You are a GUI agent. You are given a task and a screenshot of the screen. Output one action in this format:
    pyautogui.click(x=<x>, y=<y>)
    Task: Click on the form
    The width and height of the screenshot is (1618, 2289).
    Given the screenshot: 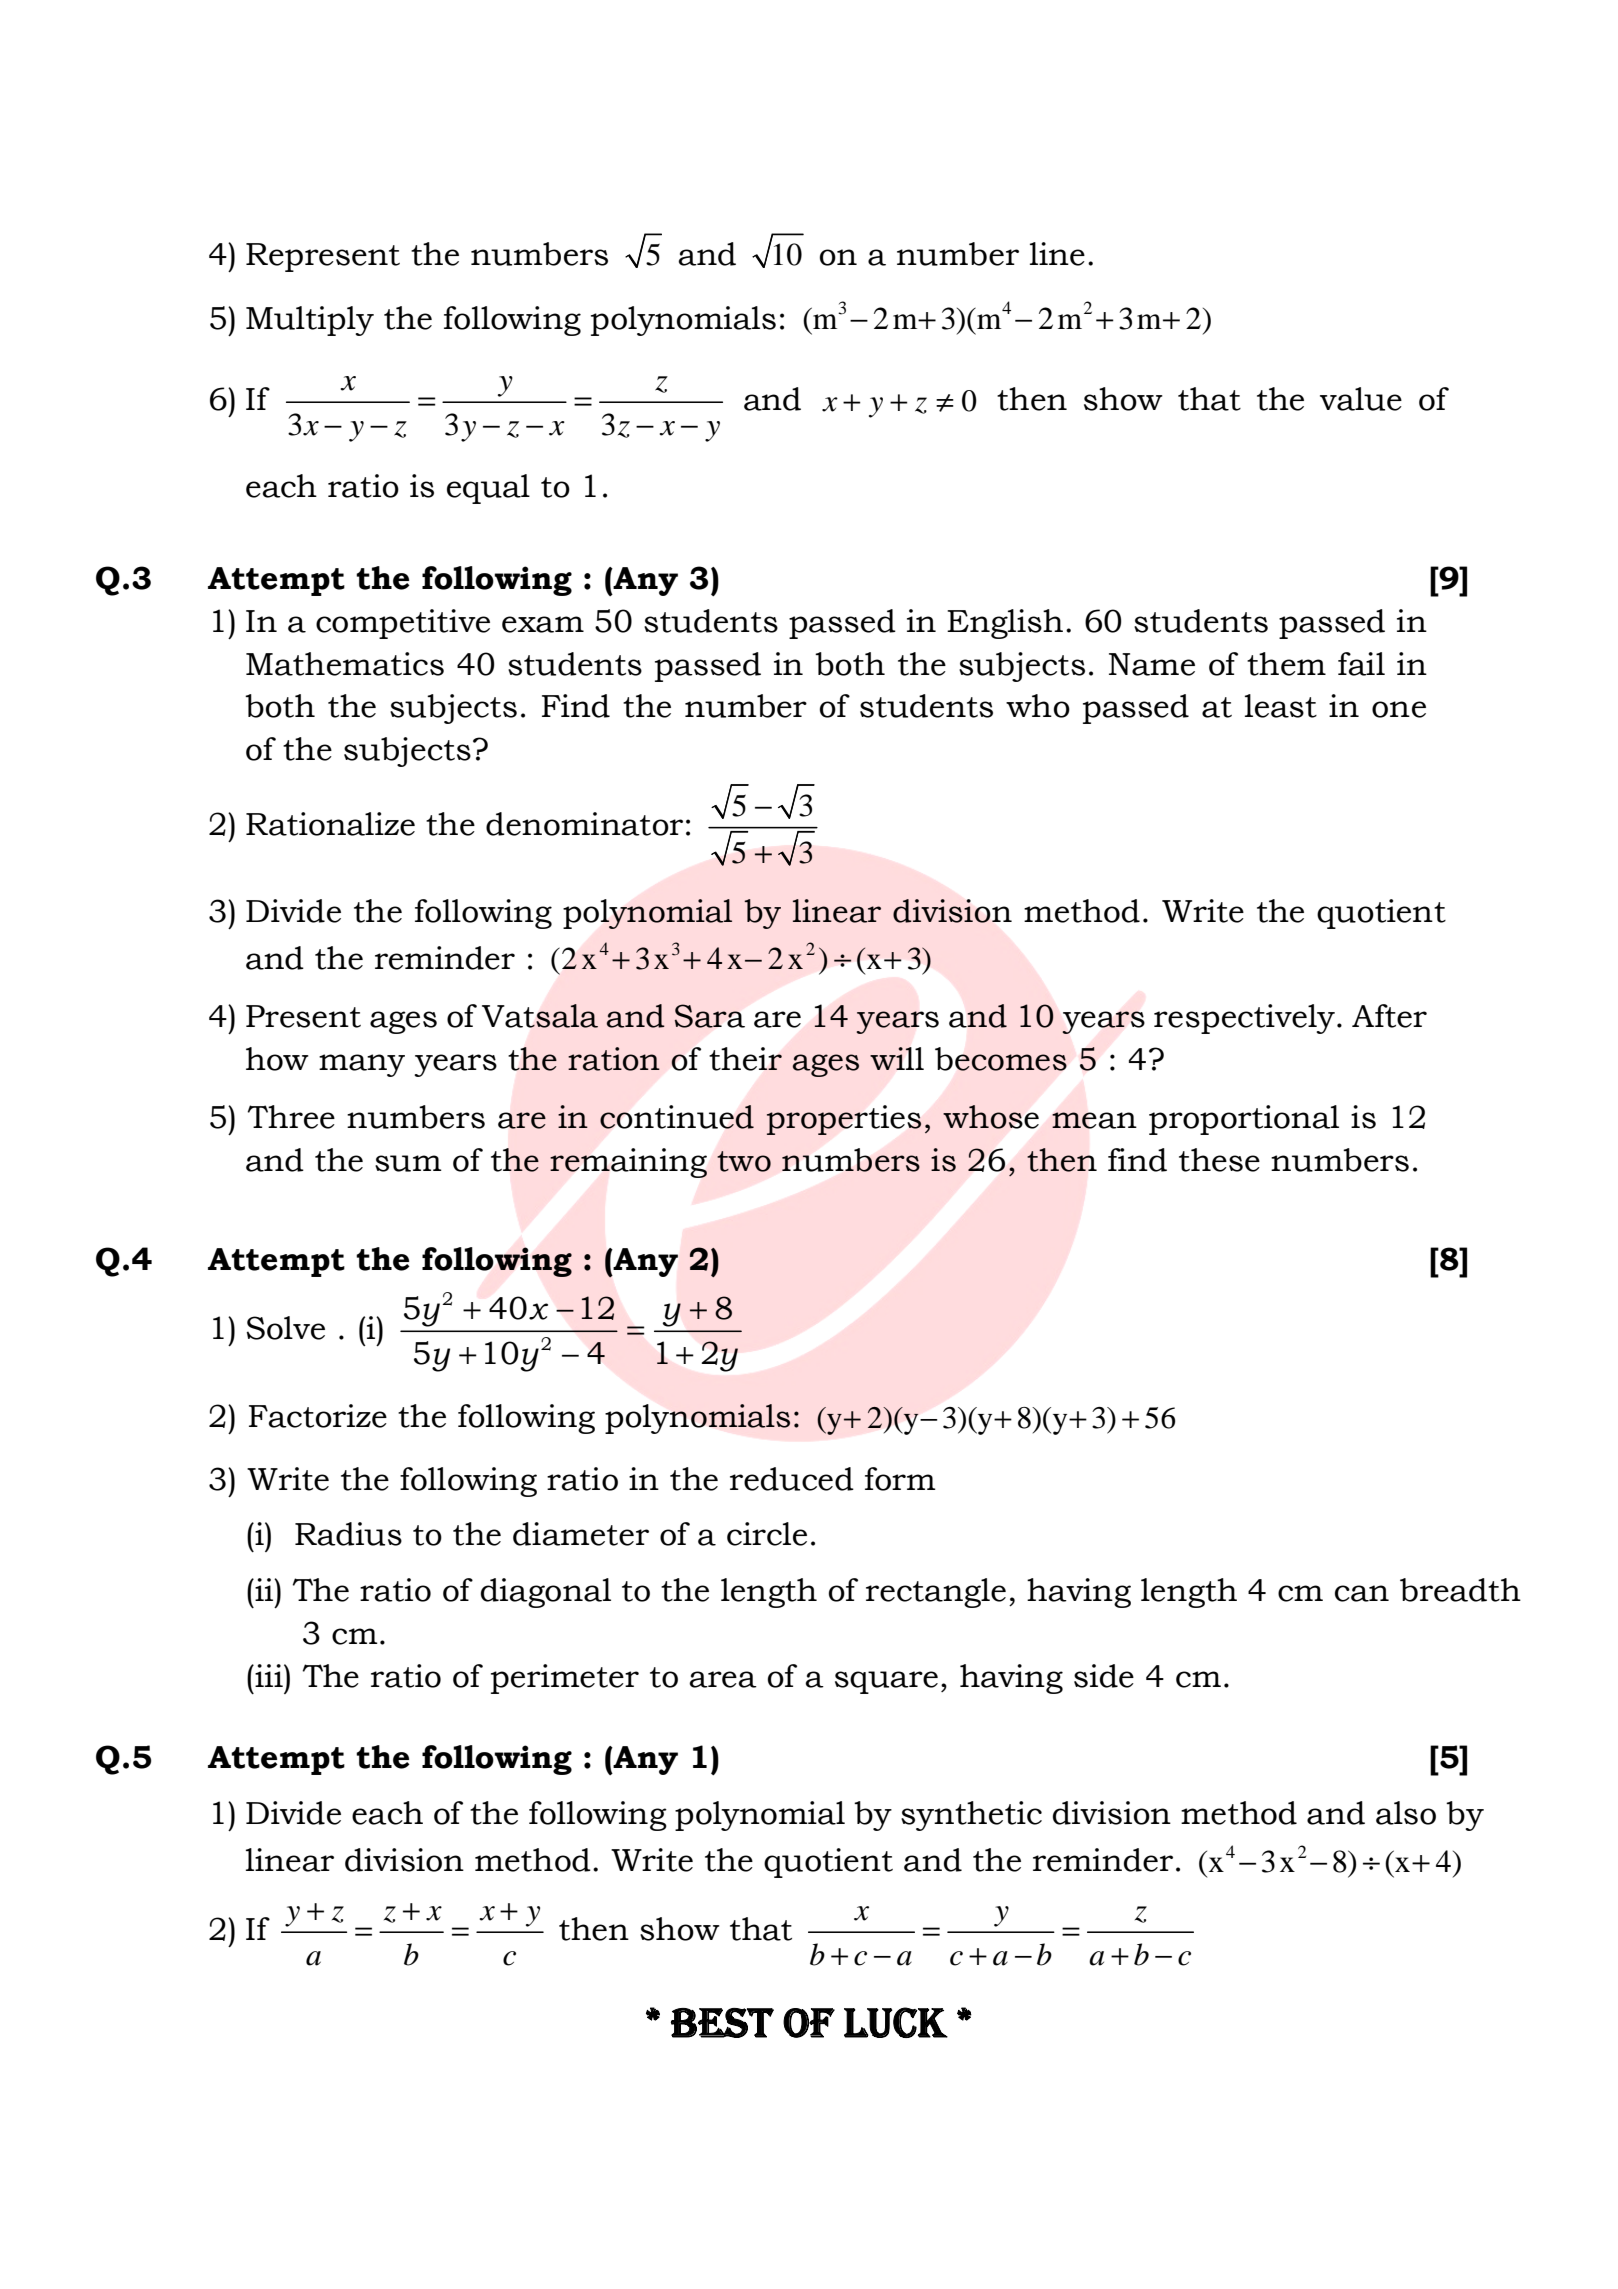 What is the action you would take?
    pyautogui.click(x=900, y=1479)
